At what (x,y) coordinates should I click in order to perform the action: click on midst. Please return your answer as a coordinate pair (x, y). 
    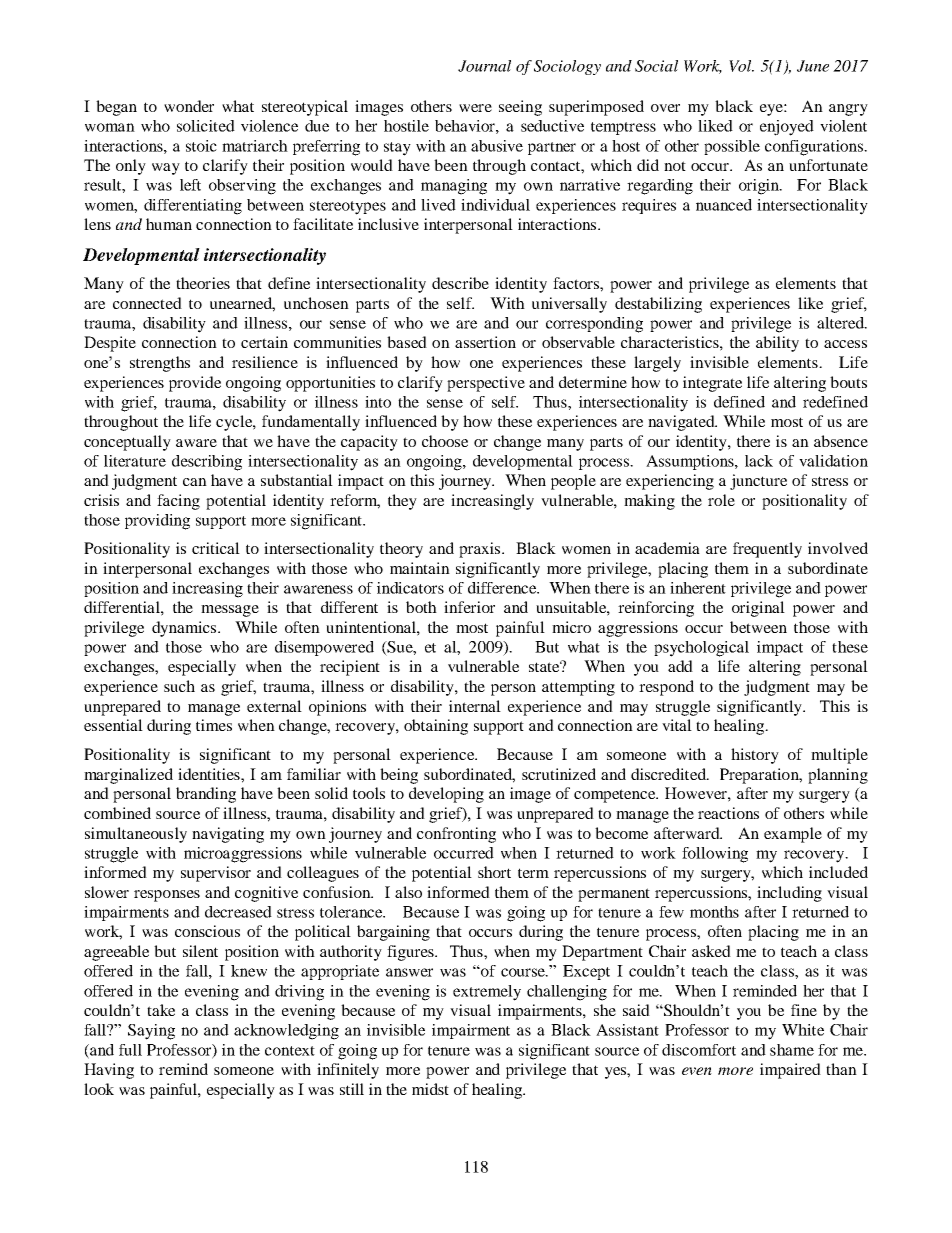
    Looking at the image, I should click on (430, 1089).
